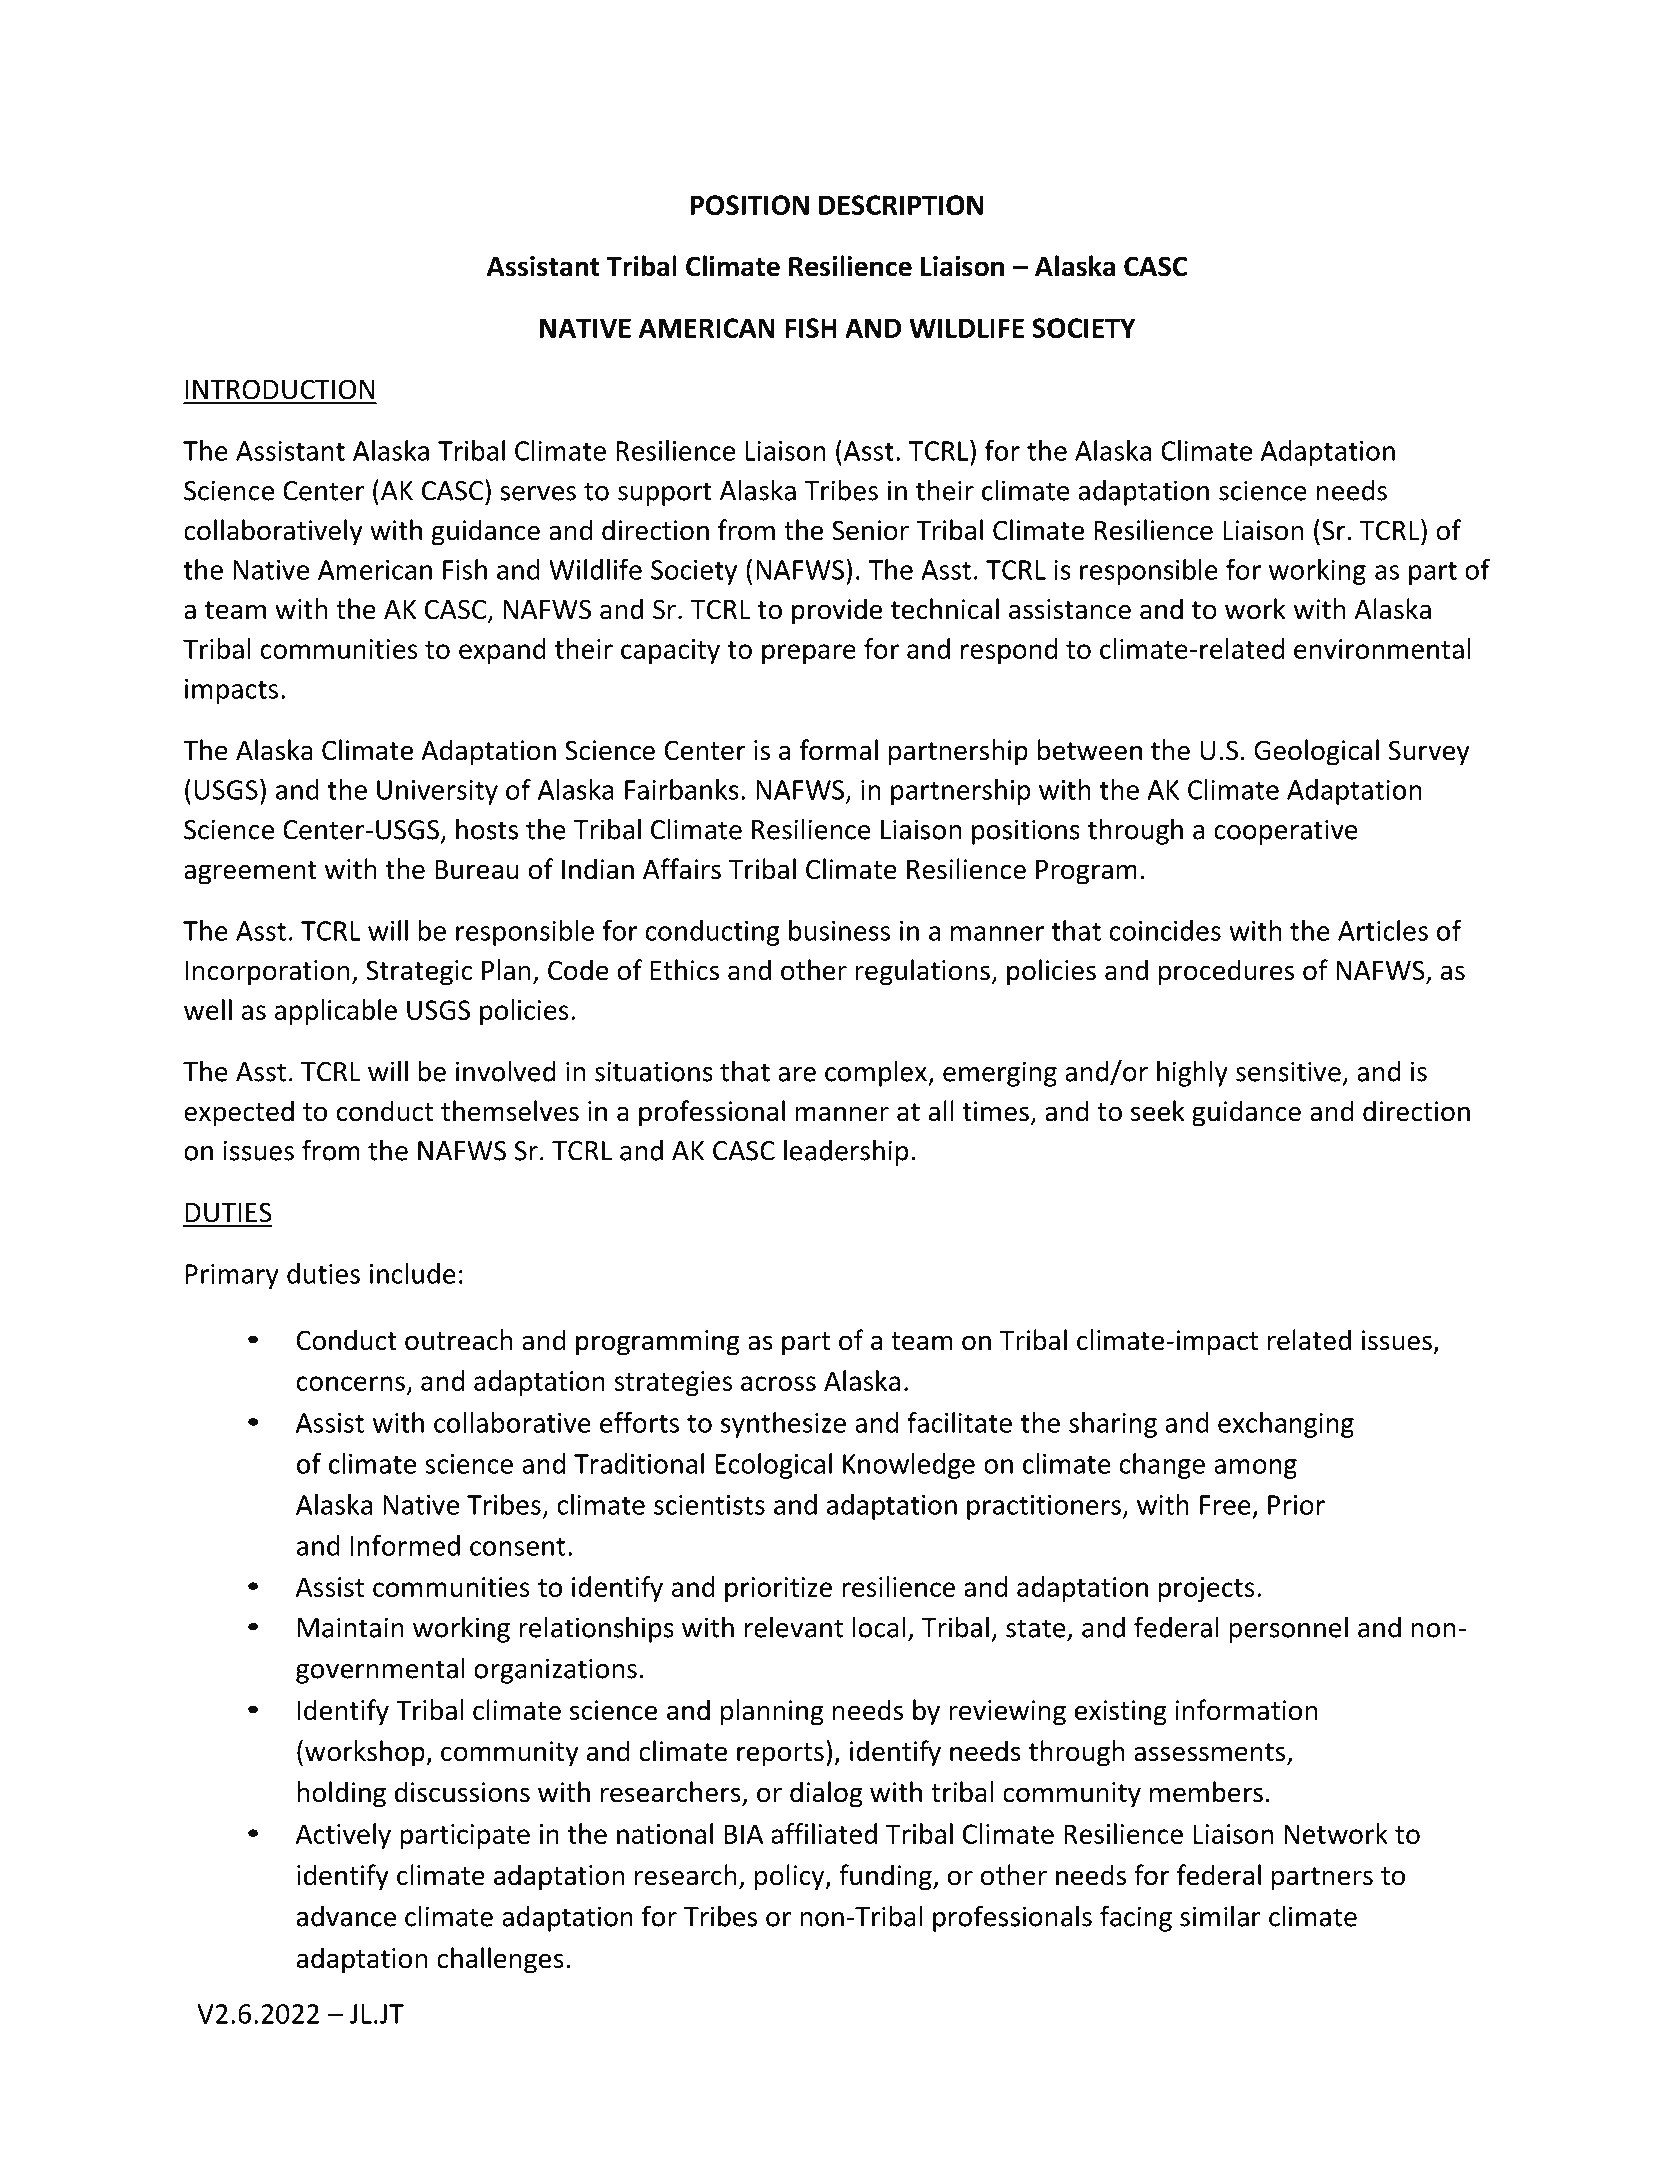 Image resolution: width=1674 pixels, height=2166 pixels. I want to click on complex, so click(877, 1073).
